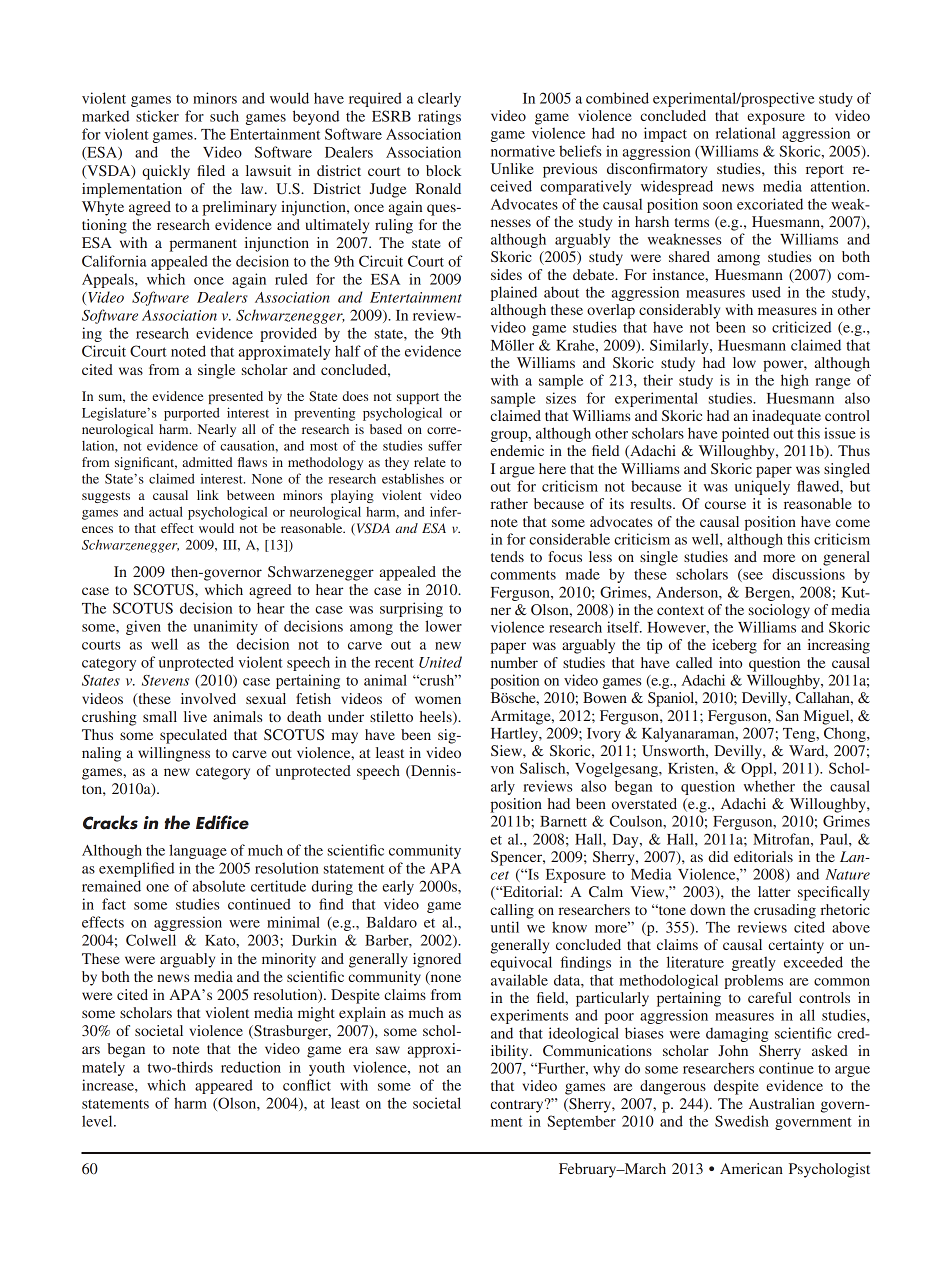 The height and width of the screenshot is (1270, 952). What do you see at coordinates (762, 487) in the screenshot?
I see `uniquely` at bounding box center [762, 487].
